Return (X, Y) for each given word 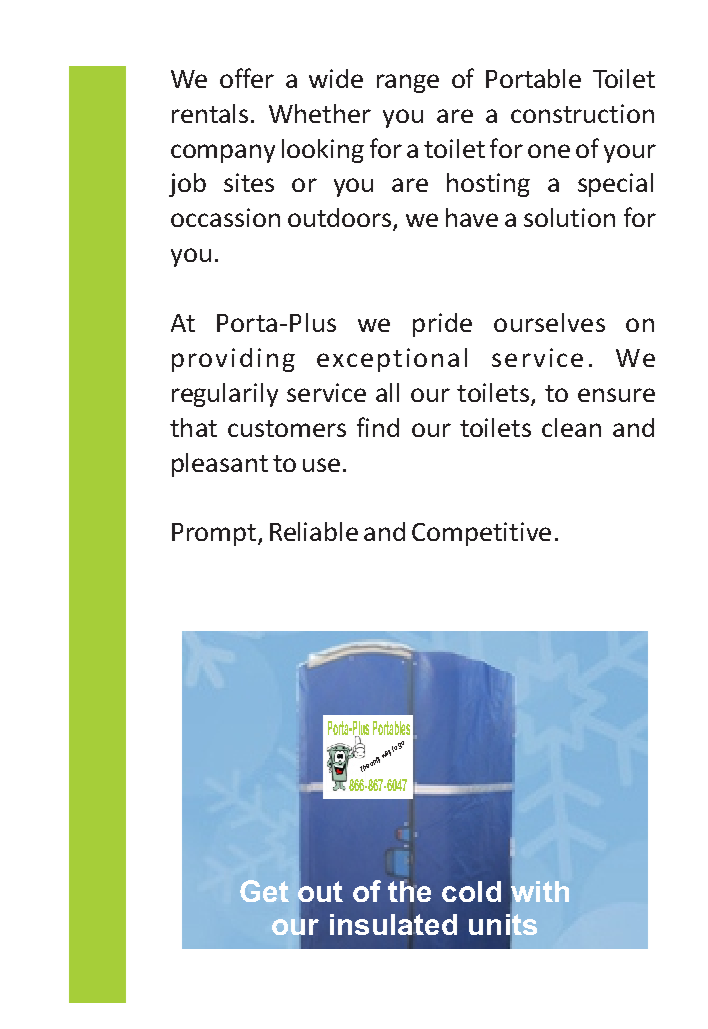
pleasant (220, 465)
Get (264, 891)
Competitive (481, 534)
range (408, 83)
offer (247, 78)
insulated (393, 924)
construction (582, 113)
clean (571, 427)
